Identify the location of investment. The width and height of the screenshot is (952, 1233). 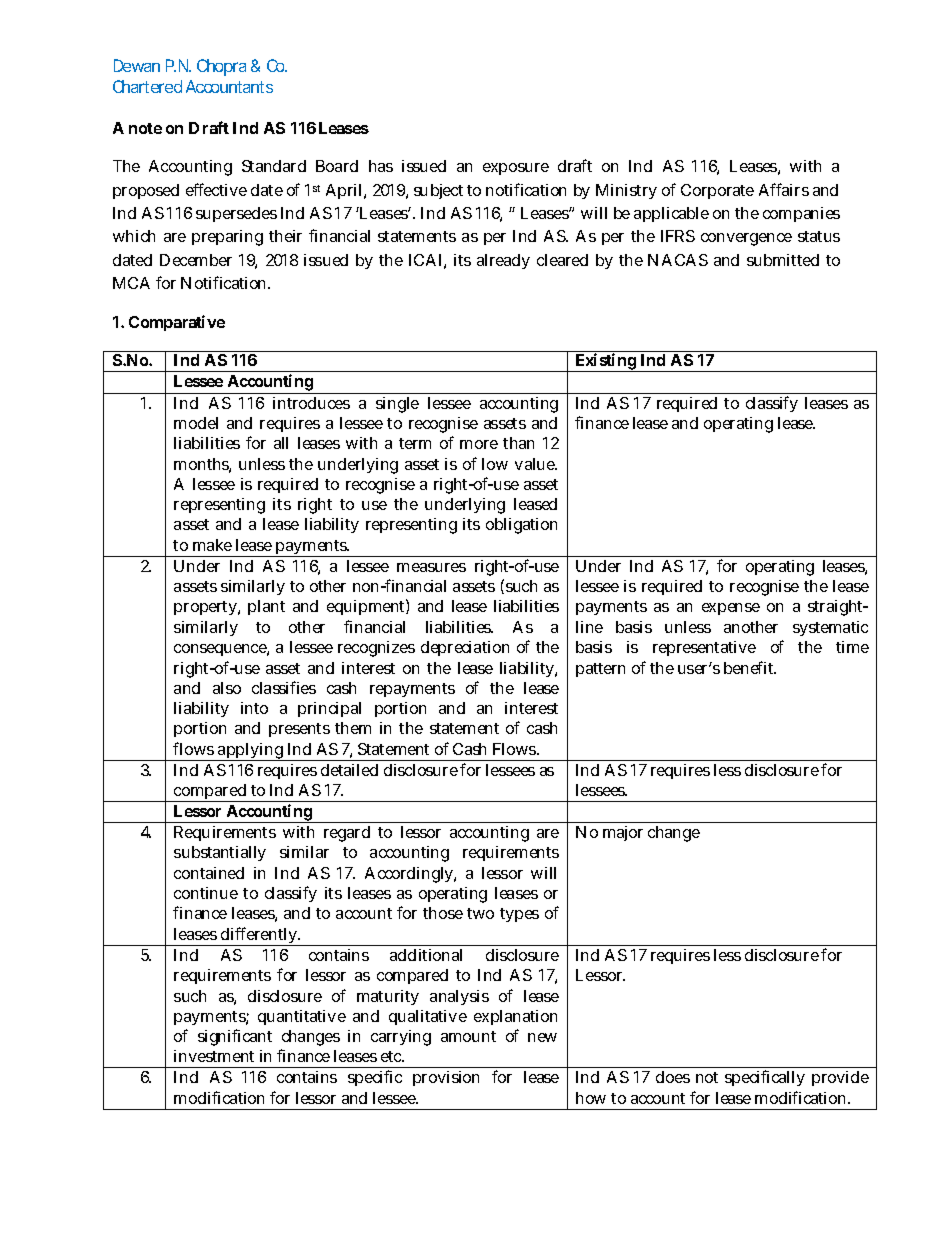
(214, 1056).
